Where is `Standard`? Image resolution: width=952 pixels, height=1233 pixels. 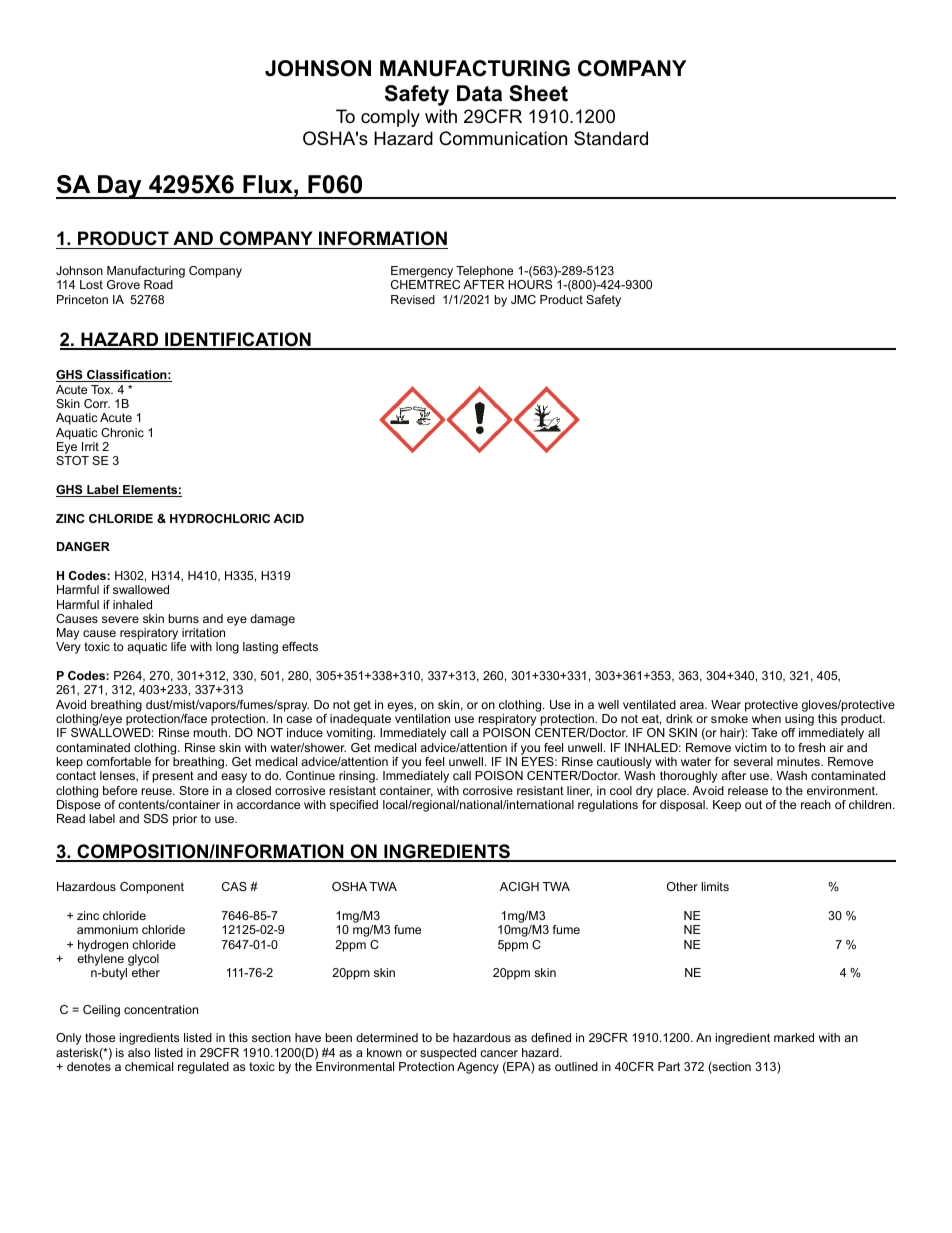 Standard is located at coordinates (611, 138).
